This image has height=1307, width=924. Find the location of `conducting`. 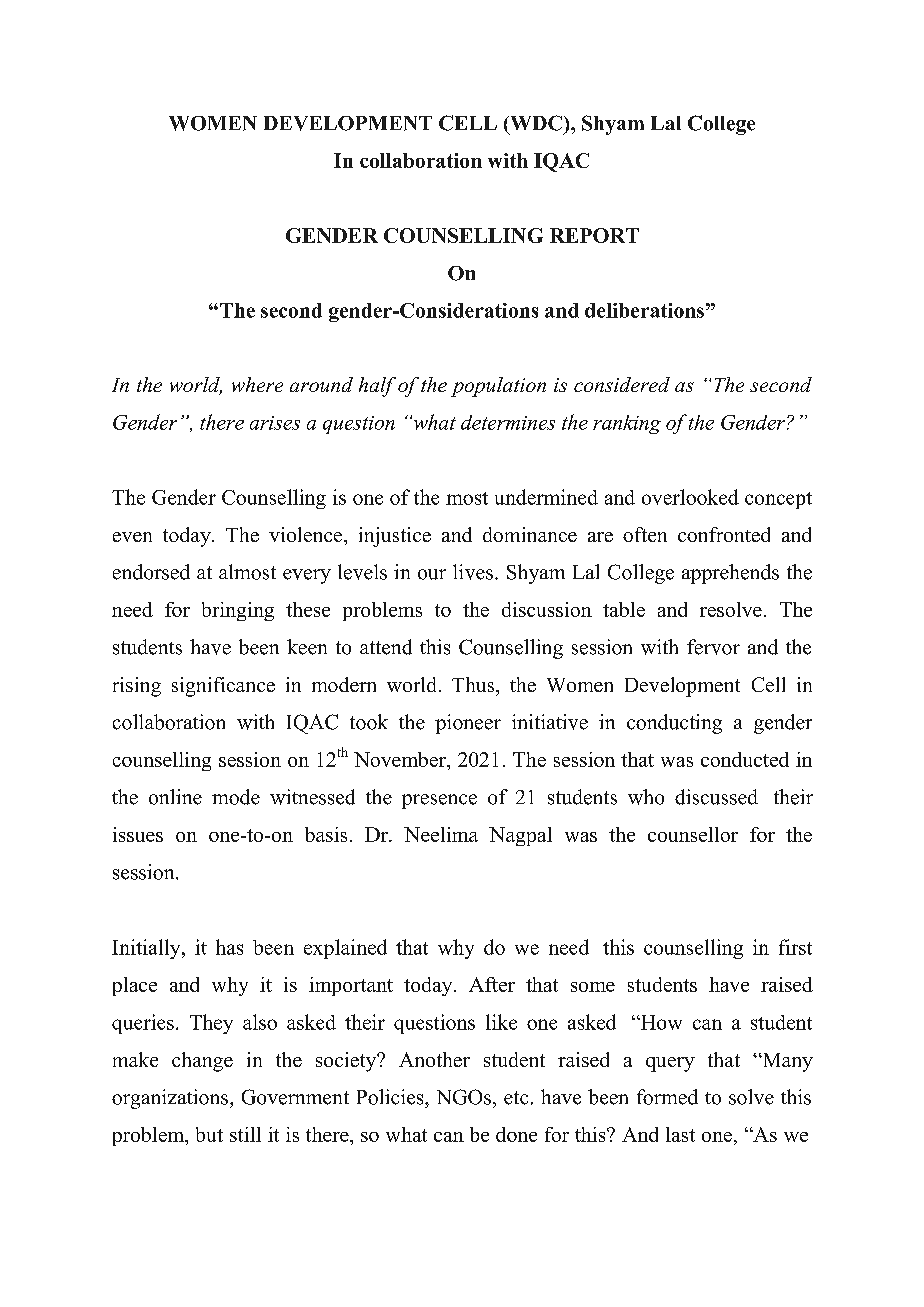

conducting is located at coordinates (674, 724).
